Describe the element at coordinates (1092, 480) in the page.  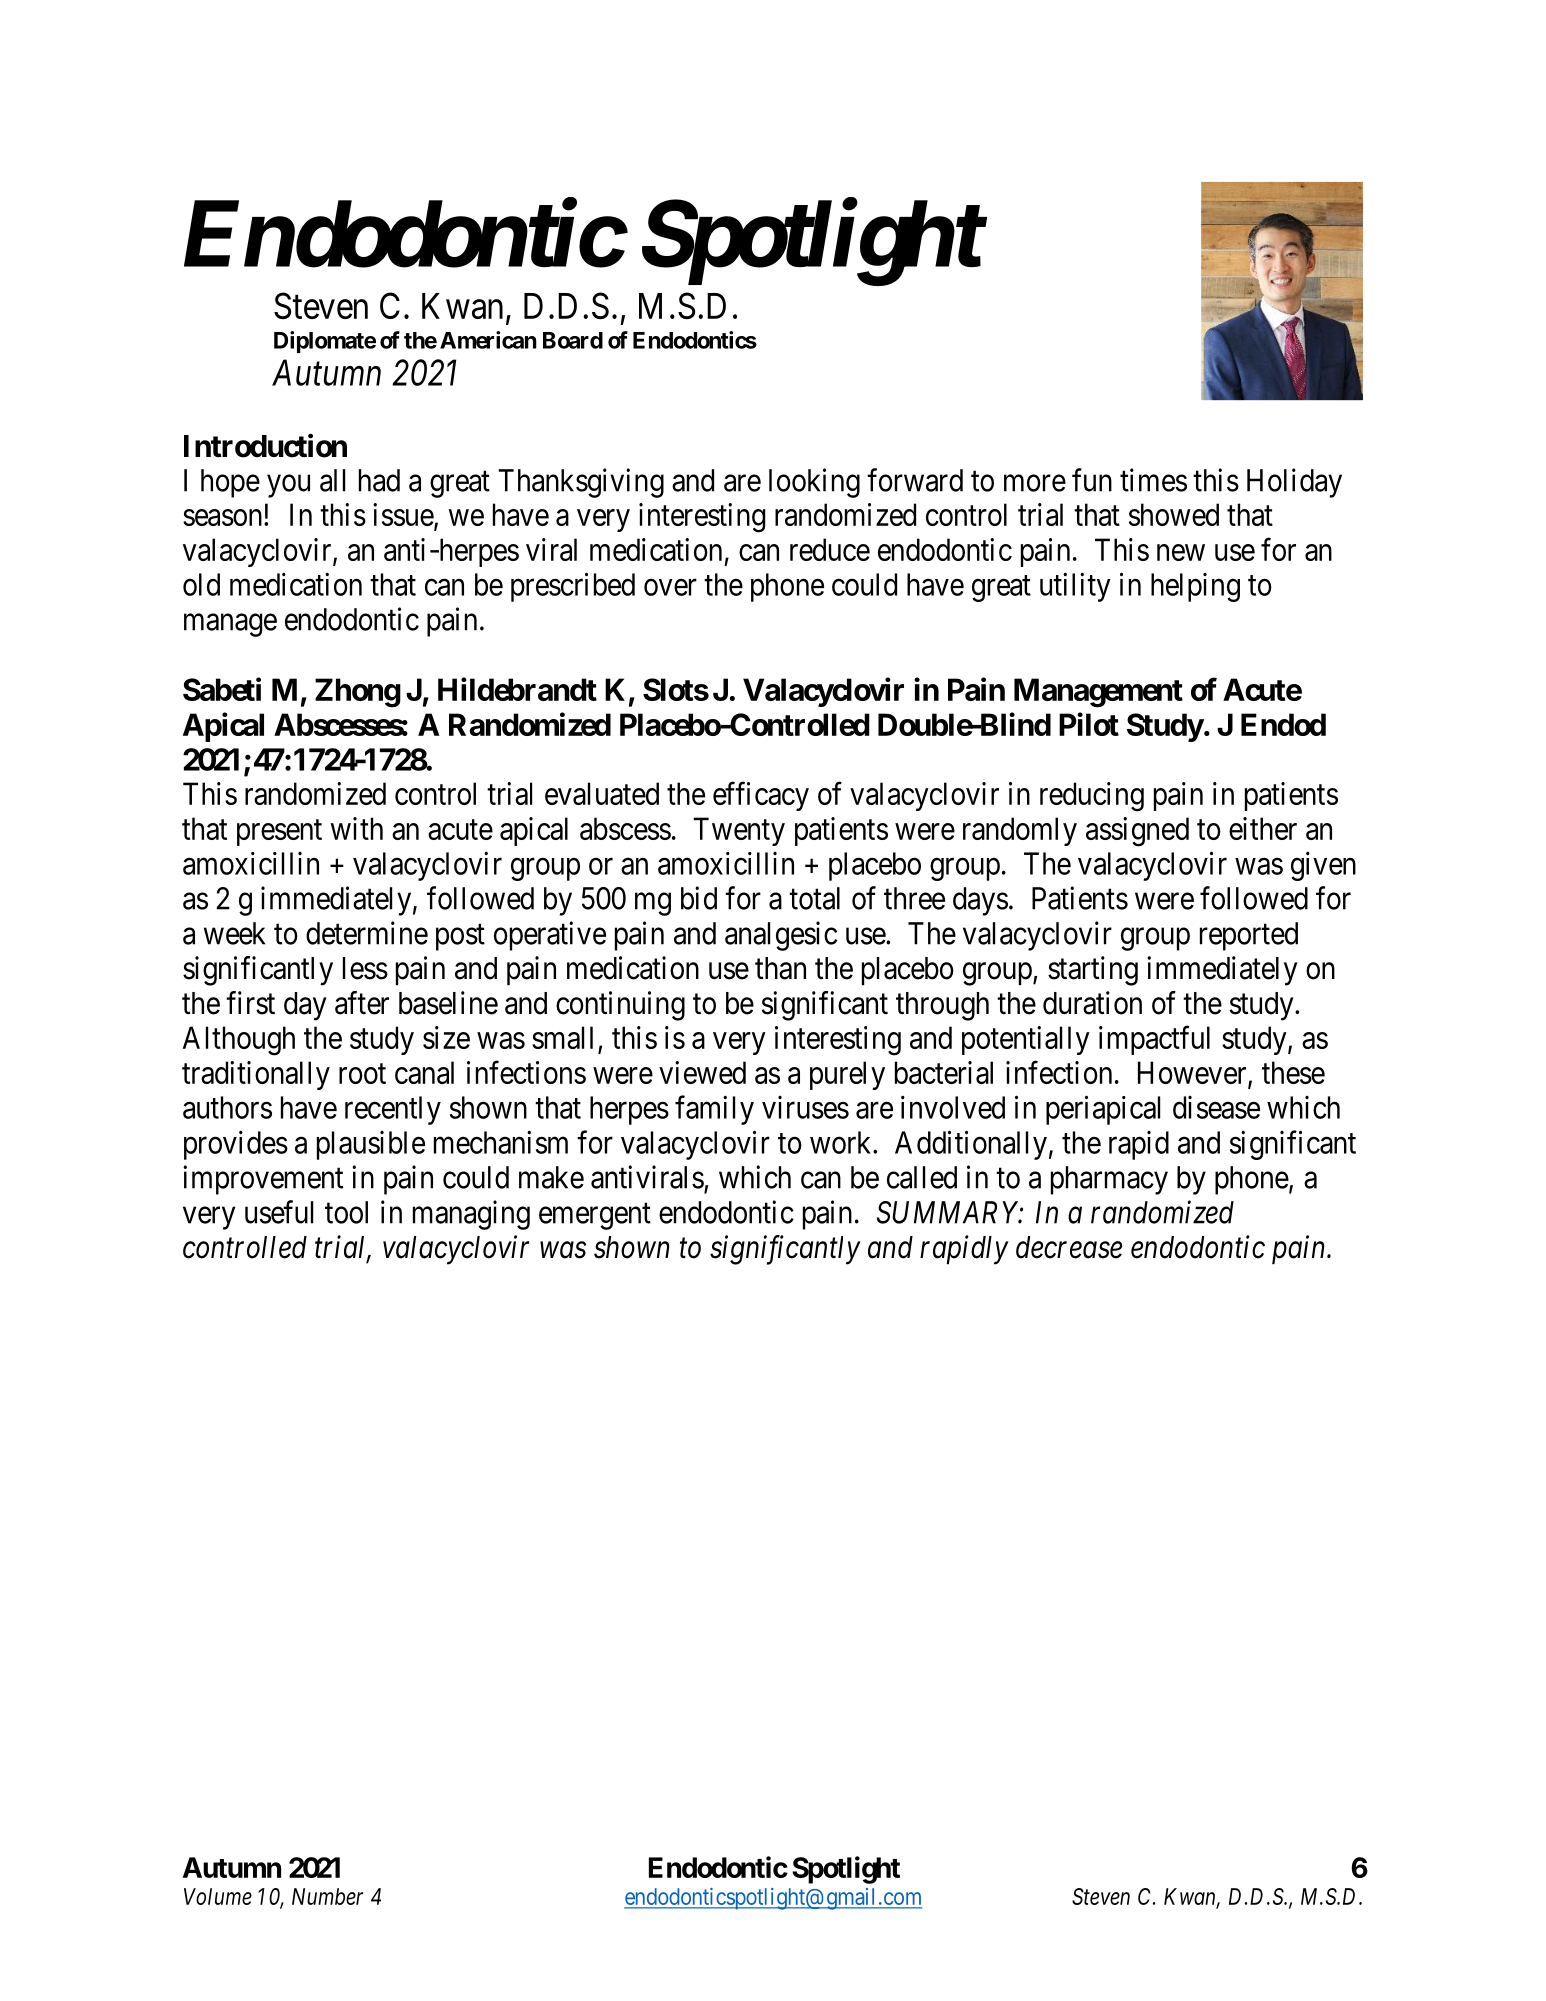
I see `fun` at that location.
